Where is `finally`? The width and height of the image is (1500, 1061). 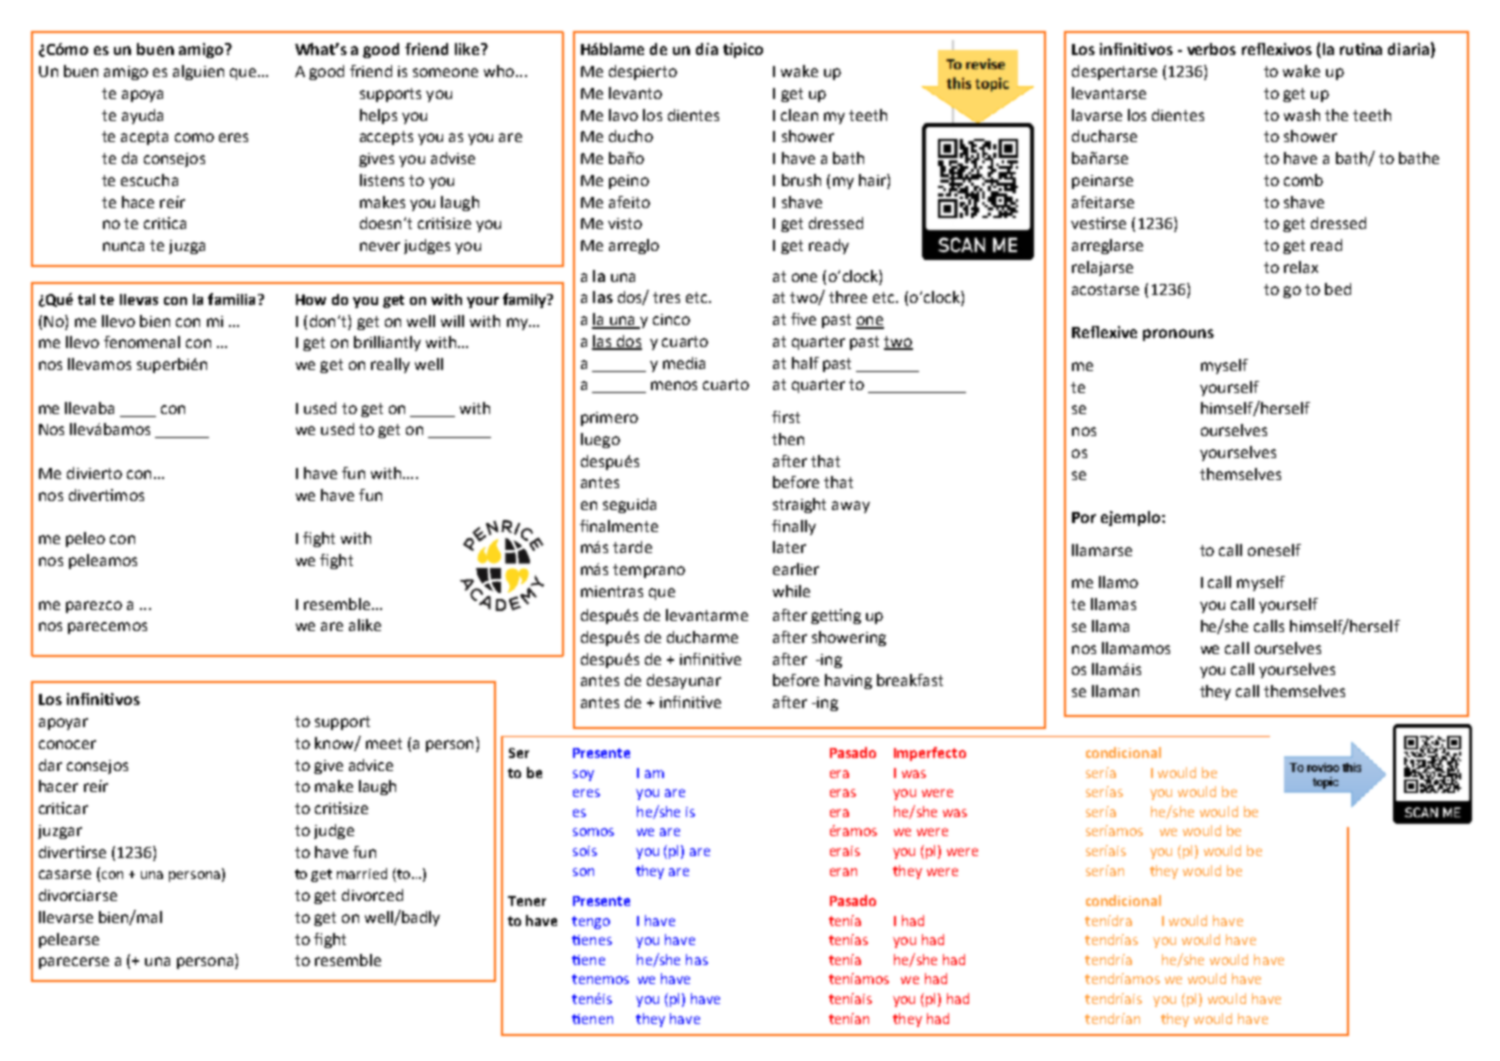
finally is located at coordinates (794, 527).
